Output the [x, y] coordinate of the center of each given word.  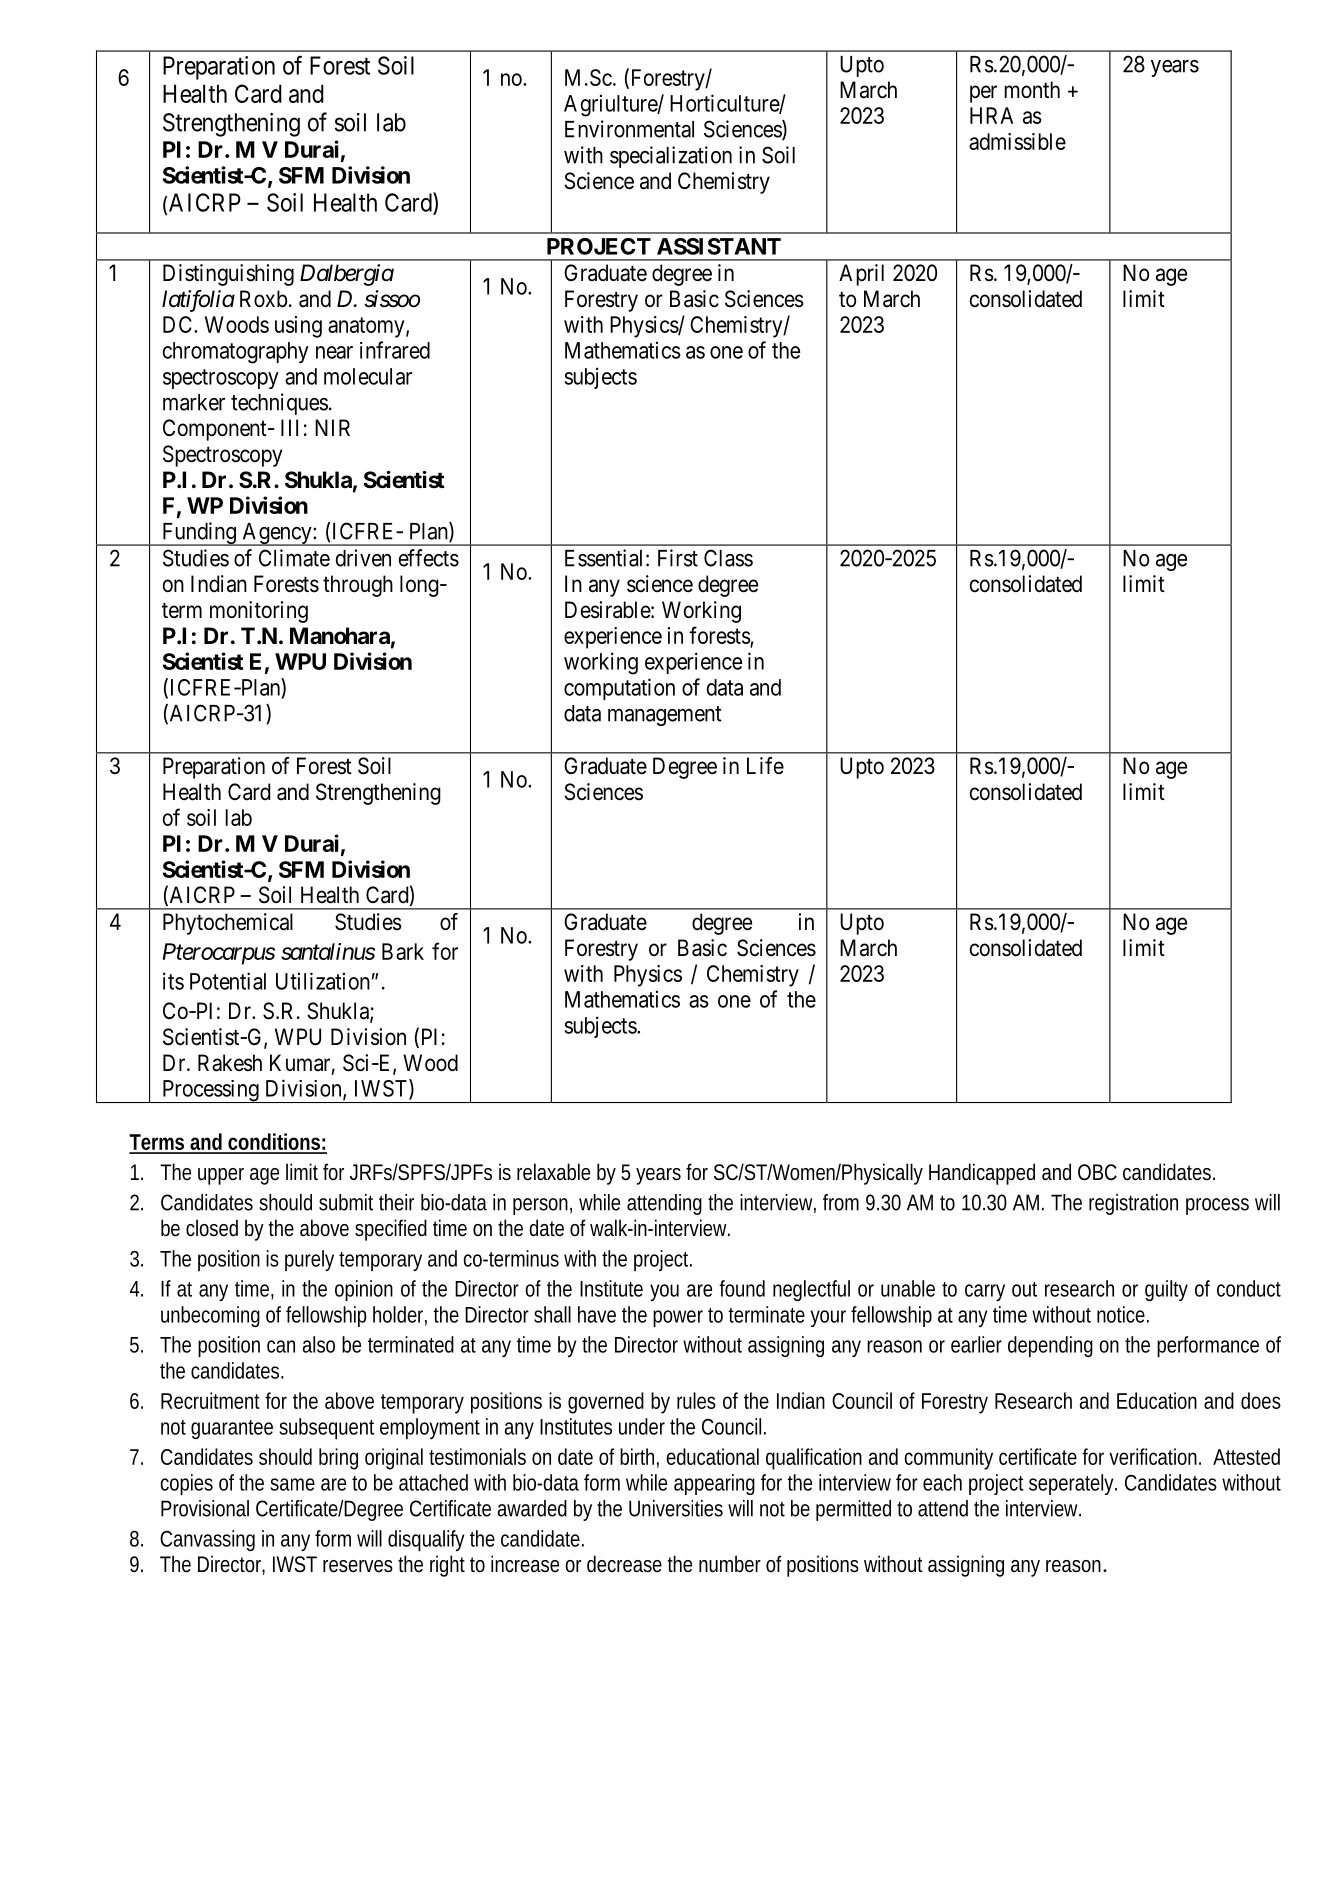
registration [1133, 1204]
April [861, 275]
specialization [671, 157]
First [678, 558]
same [292, 1484]
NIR [332, 427]
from [841, 1202]
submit [346, 1202]
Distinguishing [228, 275]
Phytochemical [228, 924]
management [665, 716]
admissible [1017, 141]
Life [765, 765]
